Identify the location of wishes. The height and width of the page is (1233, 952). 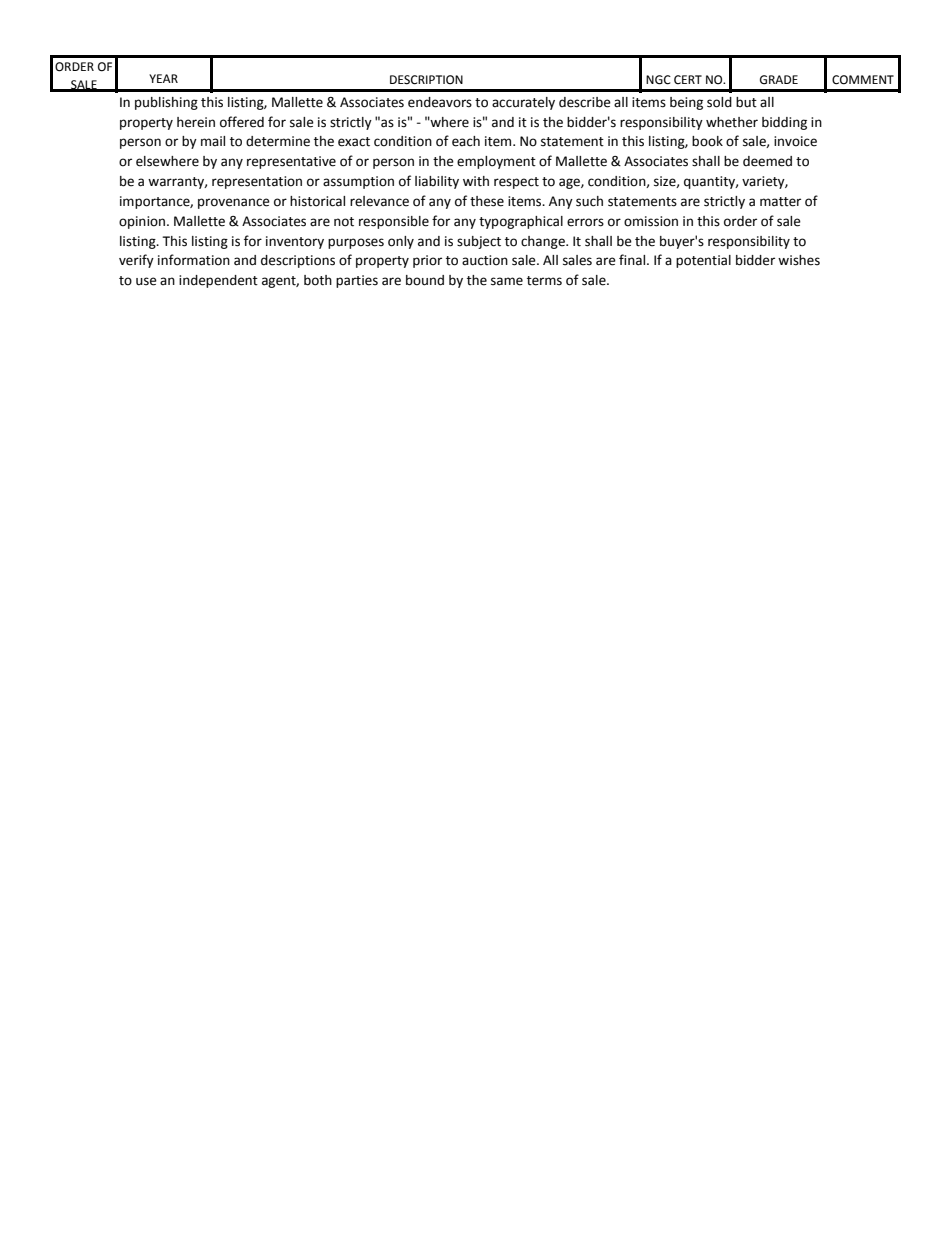
(799, 260).
